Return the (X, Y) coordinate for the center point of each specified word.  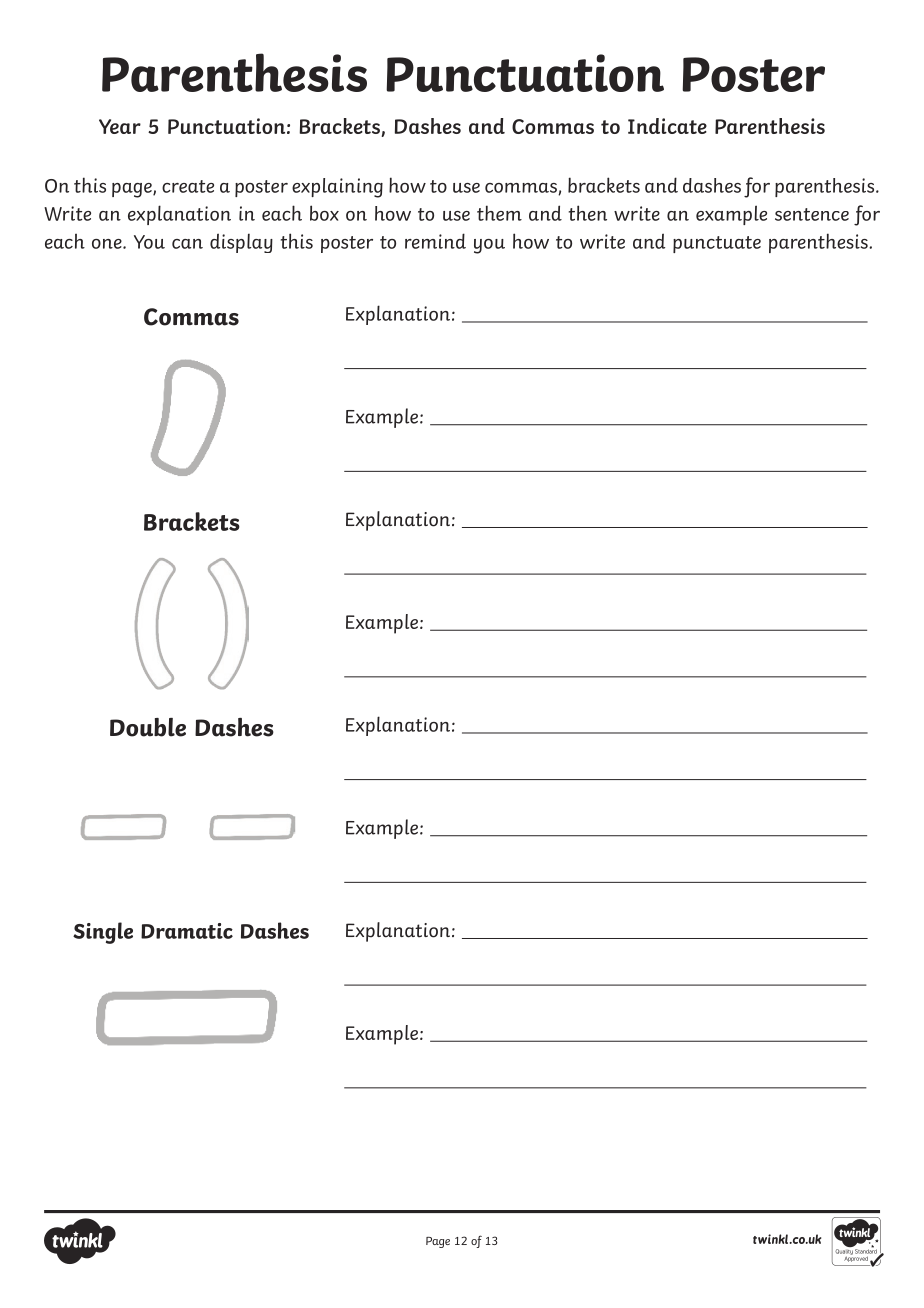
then (588, 213)
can (187, 244)
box (324, 213)
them (499, 213)
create (188, 186)
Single (103, 933)
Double (148, 727)
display (241, 243)
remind (435, 241)
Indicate (667, 126)
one (108, 244)
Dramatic (187, 931)
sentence (812, 214)
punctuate (717, 244)
